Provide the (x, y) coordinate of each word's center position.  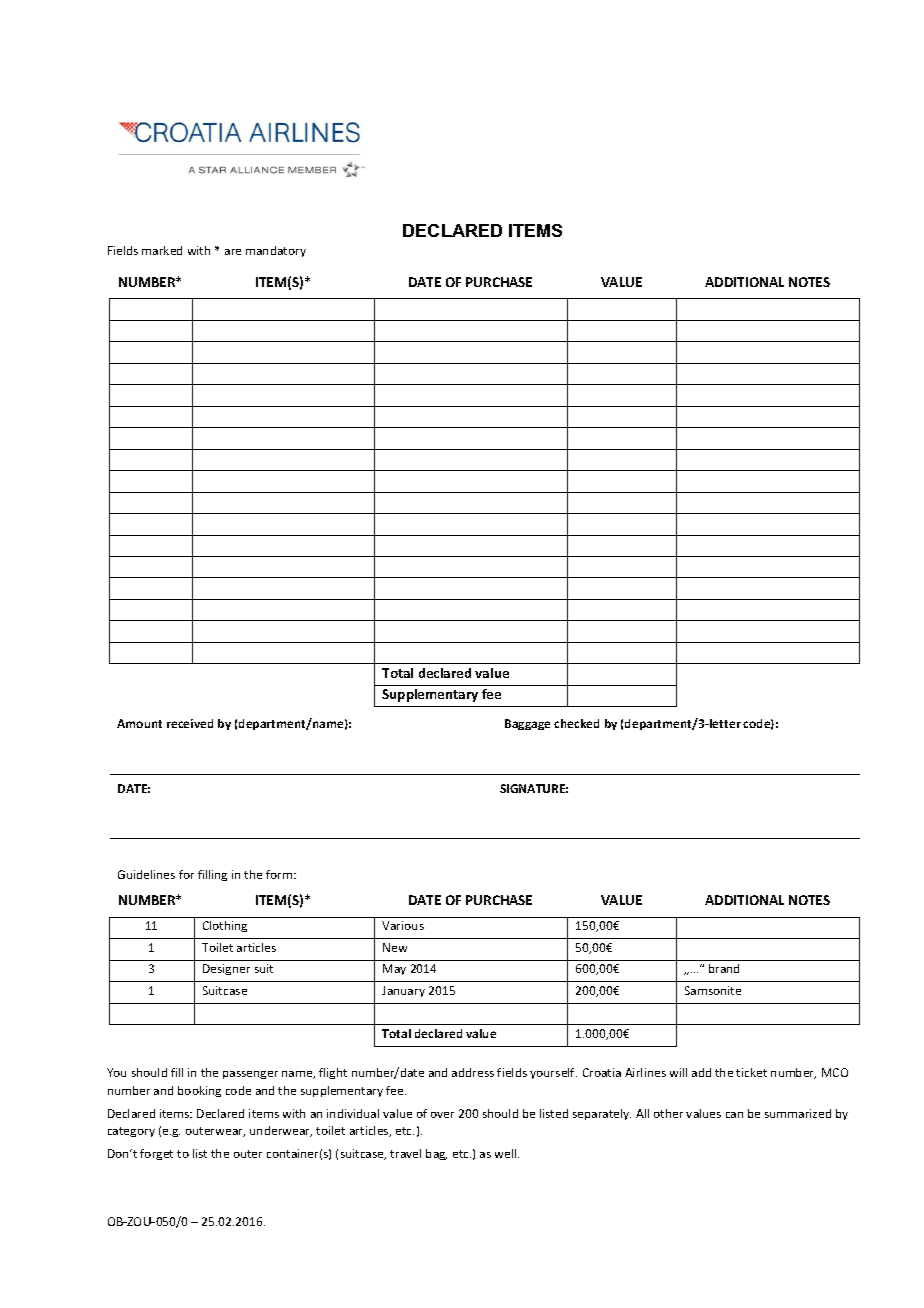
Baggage (527, 724)
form (280, 874)
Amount (139, 723)
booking (199, 1091)
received (190, 723)
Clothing (225, 926)
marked (162, 250)
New (395, 947)
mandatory (276, 251)
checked (576, 723)
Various (403, 925)
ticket (751, 1072)
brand (724, 968)
